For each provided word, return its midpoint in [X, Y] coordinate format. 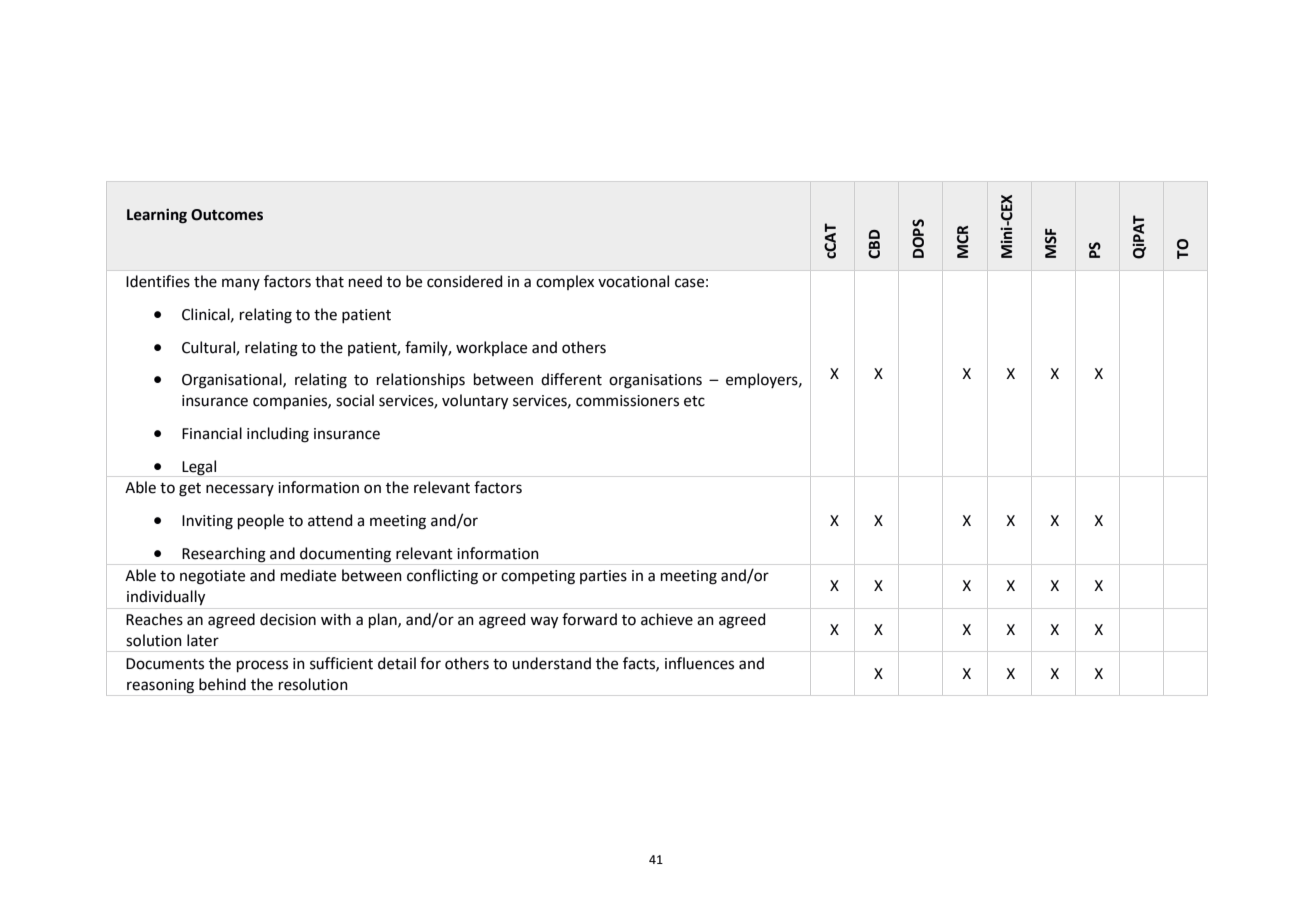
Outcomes [227, 215]
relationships [421, 381]
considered [464, 281]
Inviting [207, 522]
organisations [655, 381]
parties [603, 577]
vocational [633, 281]
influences [699, 663]
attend [330, 520]
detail [397, 663]
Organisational [233, 381]
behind [222, 684]
